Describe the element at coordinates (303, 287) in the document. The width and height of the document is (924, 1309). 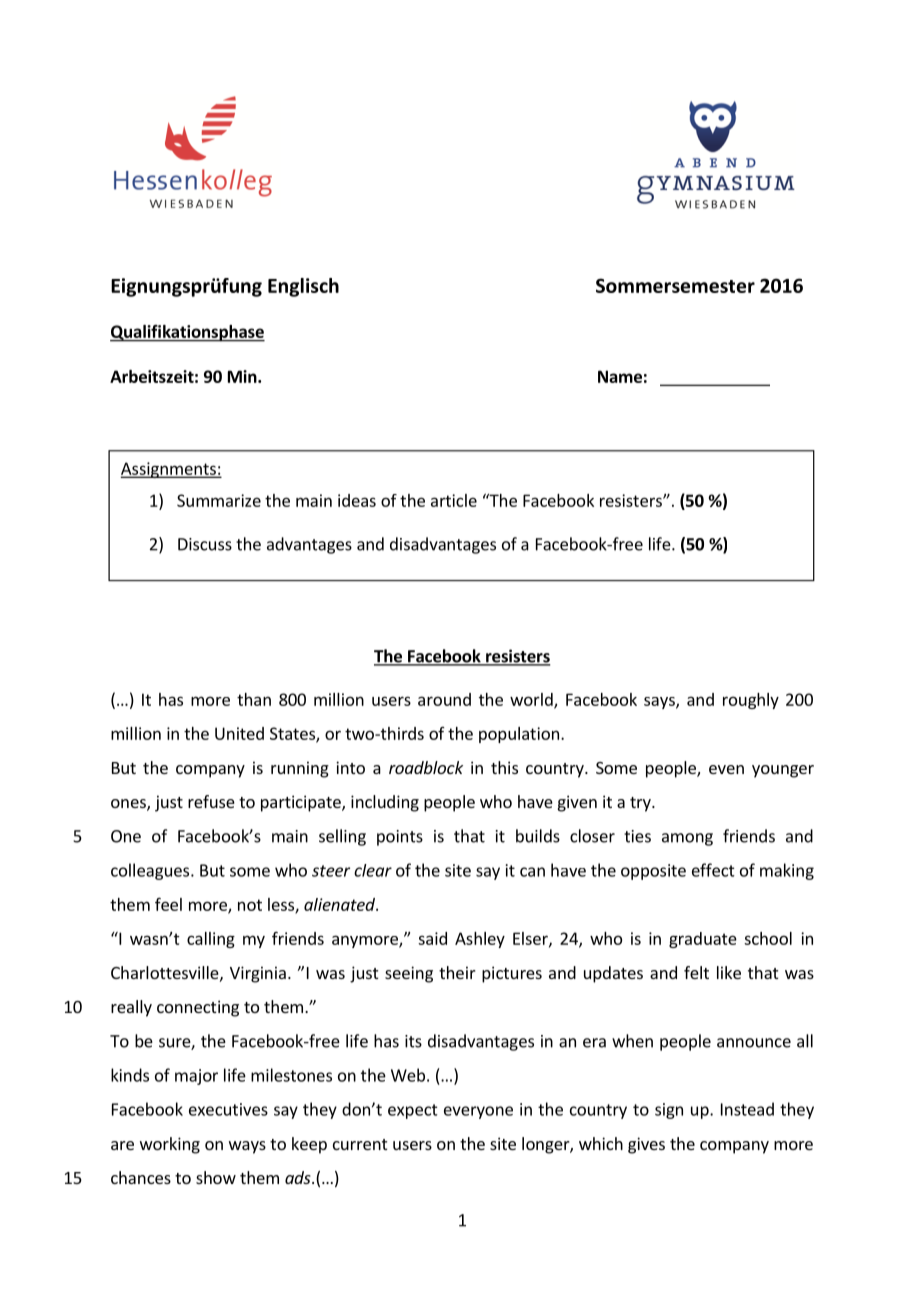
I see `Englisch` at that location.
